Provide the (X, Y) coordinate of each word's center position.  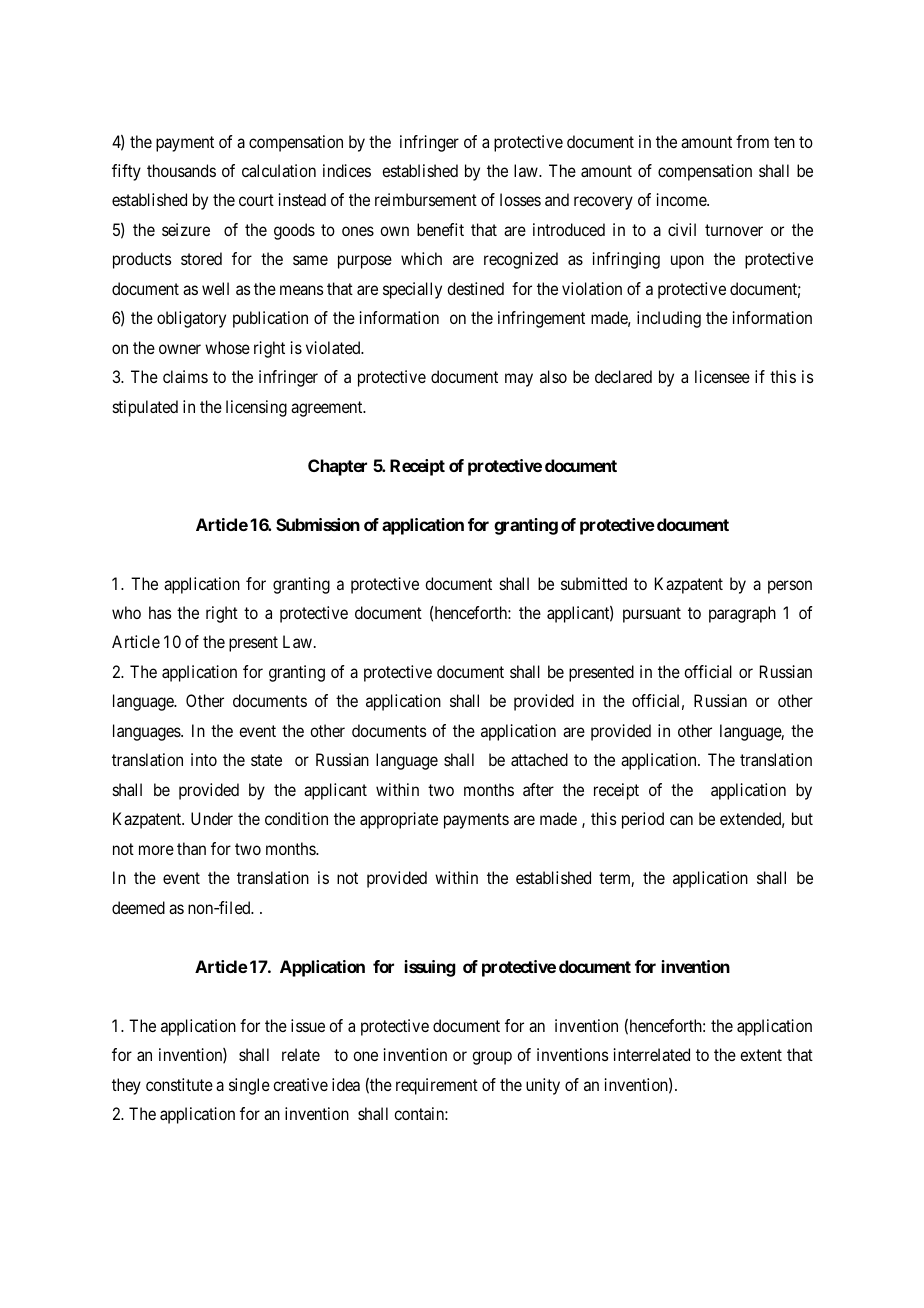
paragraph (742, 614)
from (752, 141)
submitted (594, 583)
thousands (181, 170)
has (160, 612)
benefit (440, 229)
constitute (179, 1084)
